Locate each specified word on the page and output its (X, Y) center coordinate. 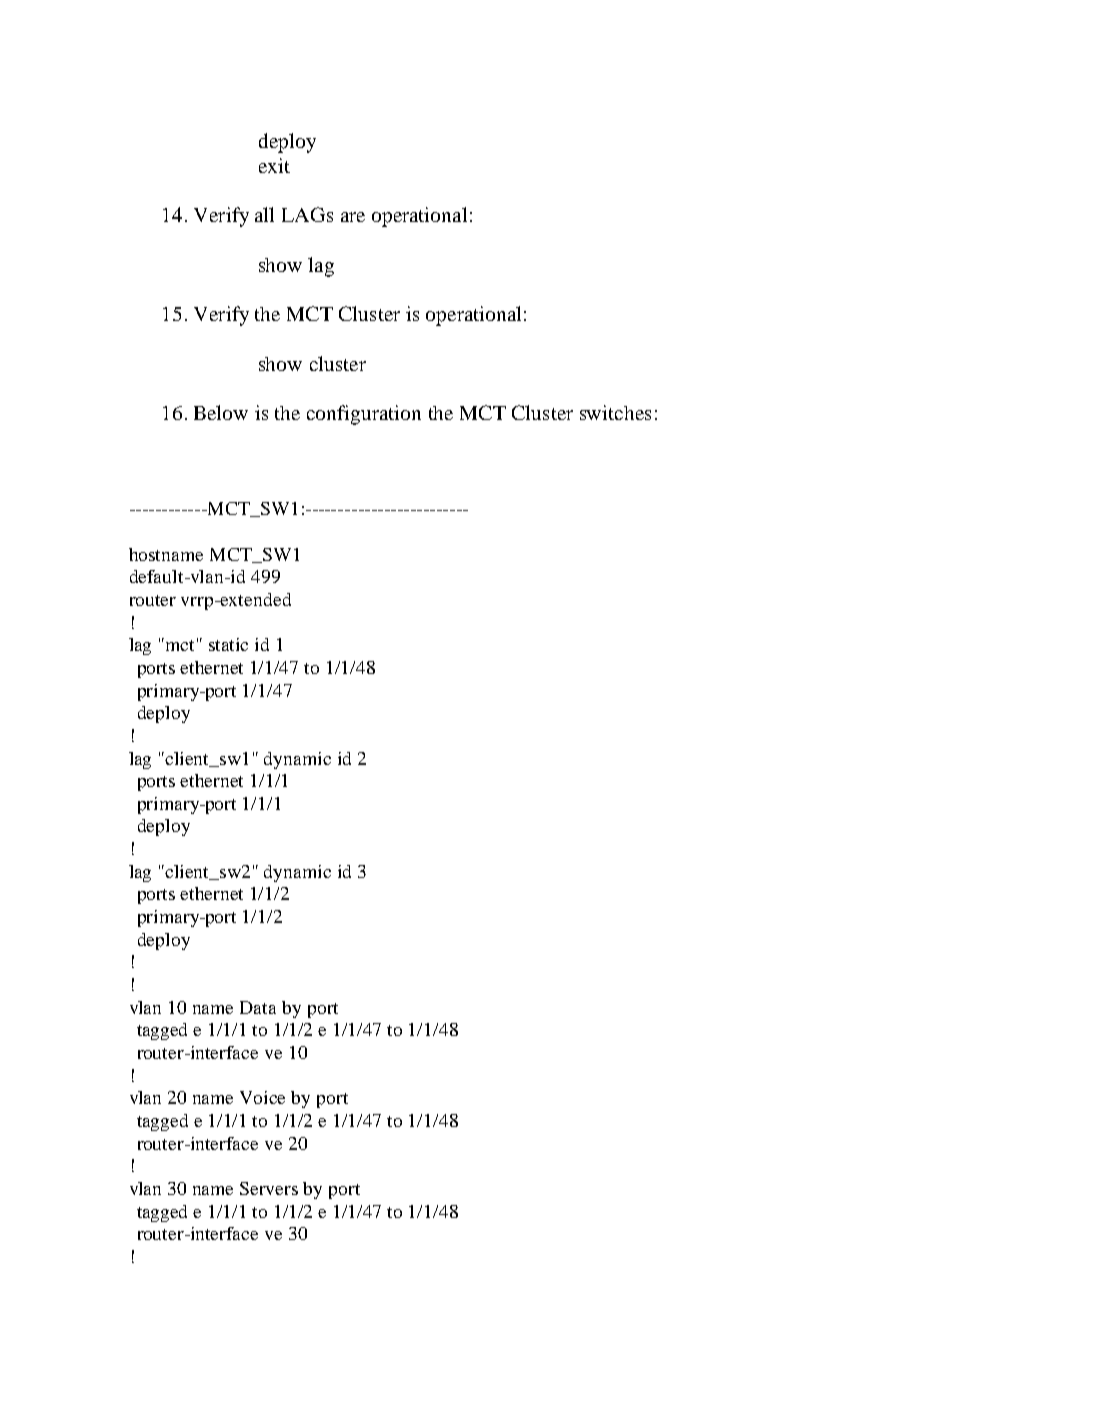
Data (258, 1007)
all (264, 214)
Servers (269, 1188)
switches (615, 412)
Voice (262, 1097)
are (353, 217)
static (228, 644)
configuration (364, 415)
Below (221, 412)
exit (274, 165)
